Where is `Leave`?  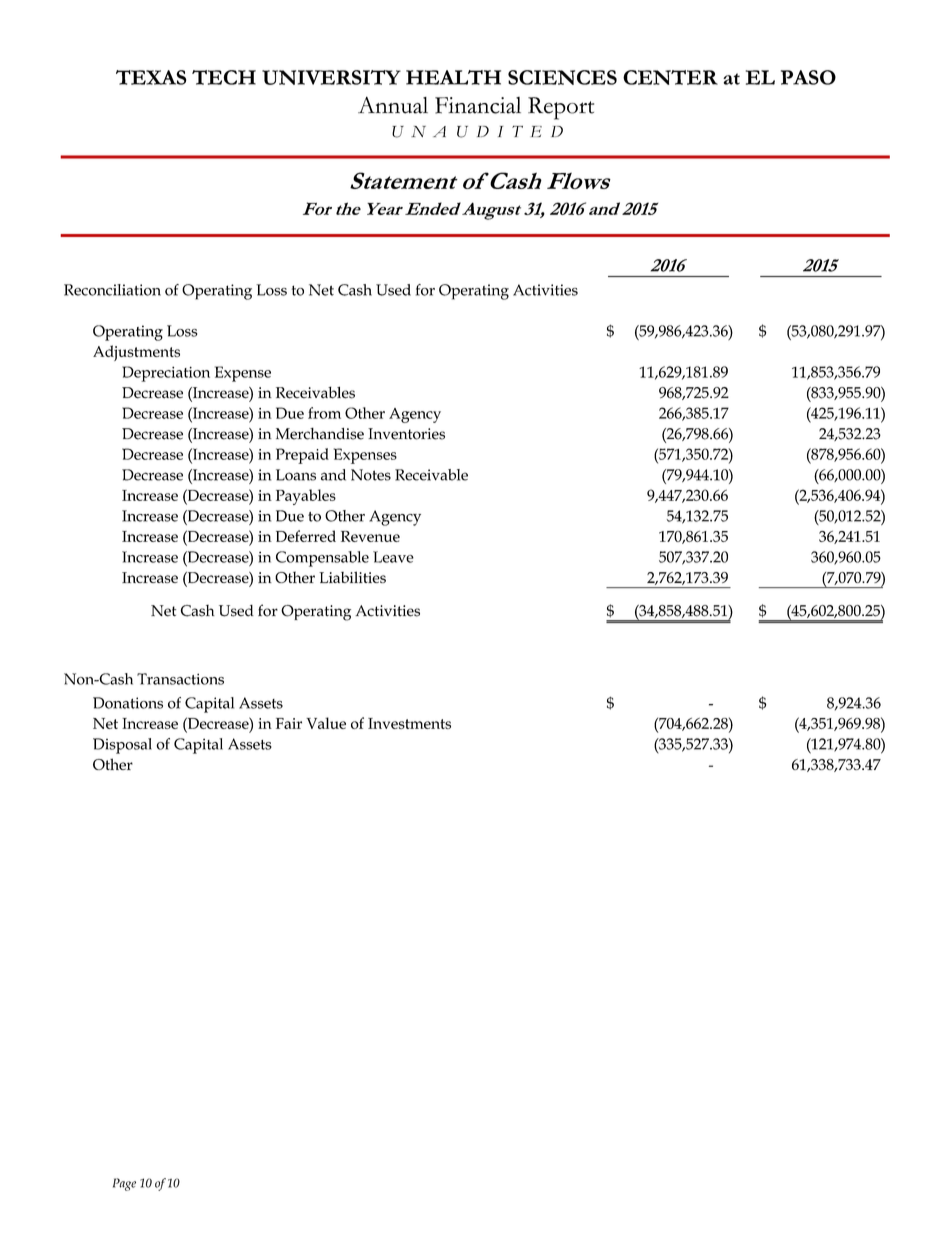 Leave is located at coordinates (393, 557).
